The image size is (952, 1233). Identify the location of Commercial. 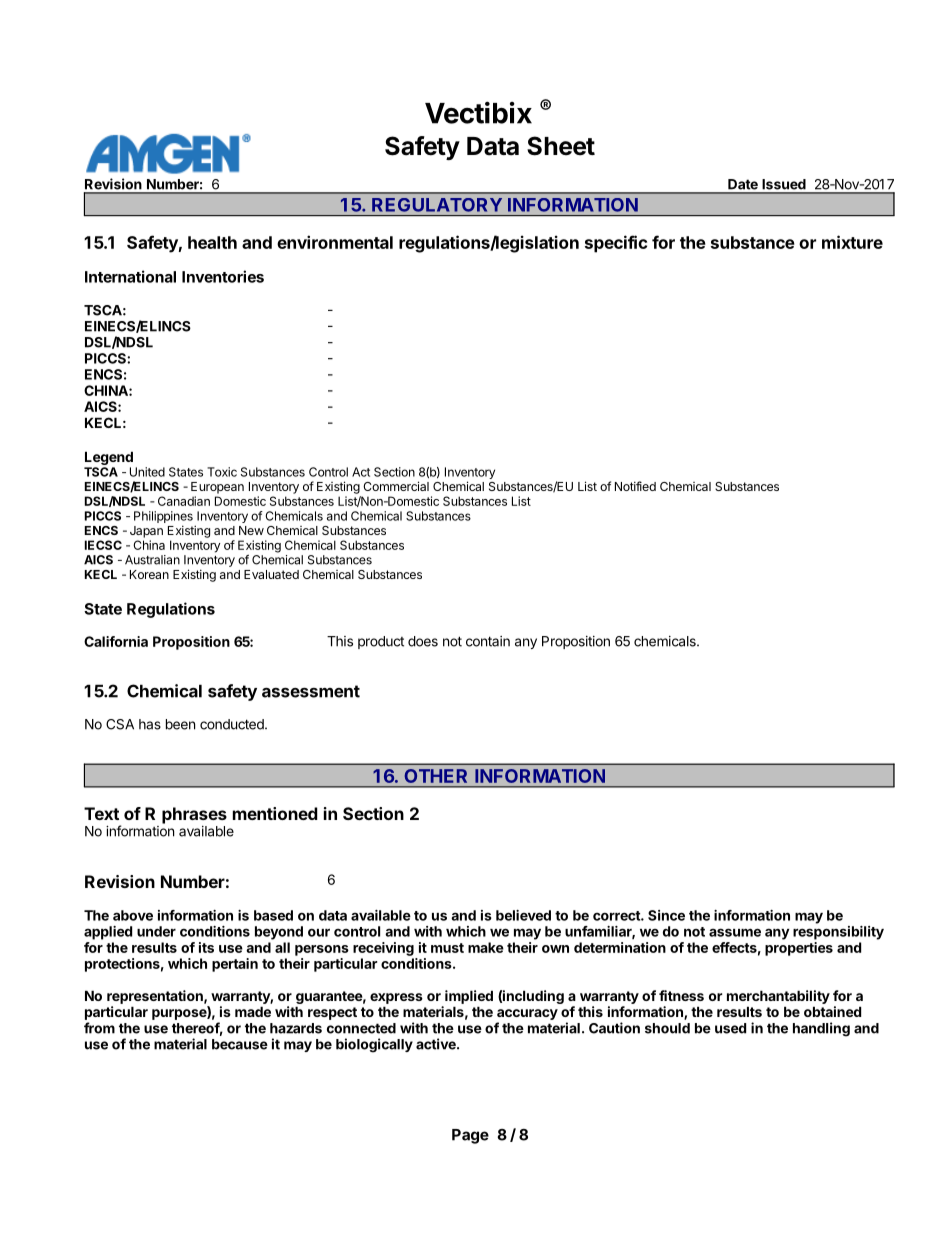
(396, 486).
